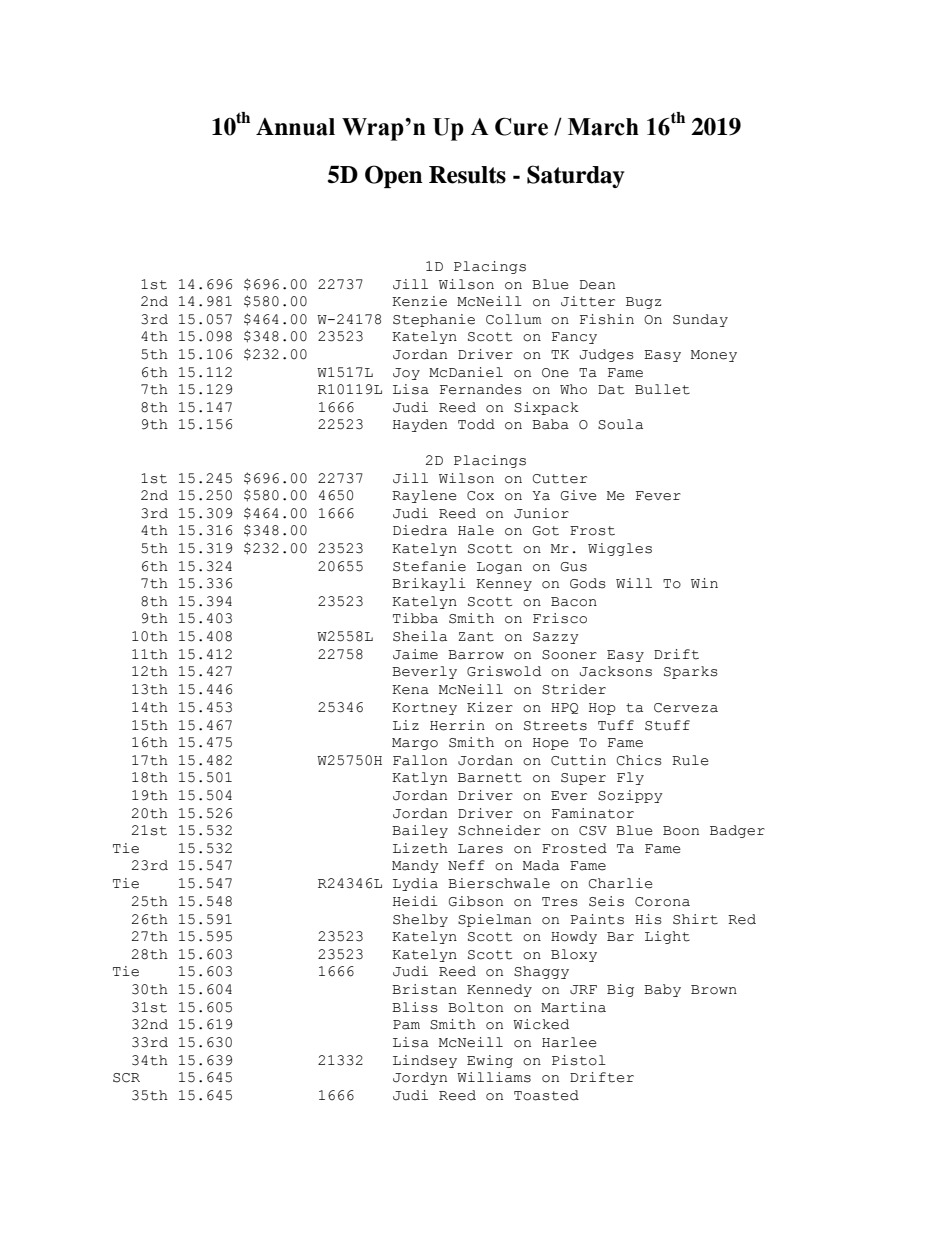 The height and width of the screenshot is (1233, 952). What do you see at coordinates (126, 1078) in the screenshot?
I see `SCR` at bounding box center [126, 1078].
